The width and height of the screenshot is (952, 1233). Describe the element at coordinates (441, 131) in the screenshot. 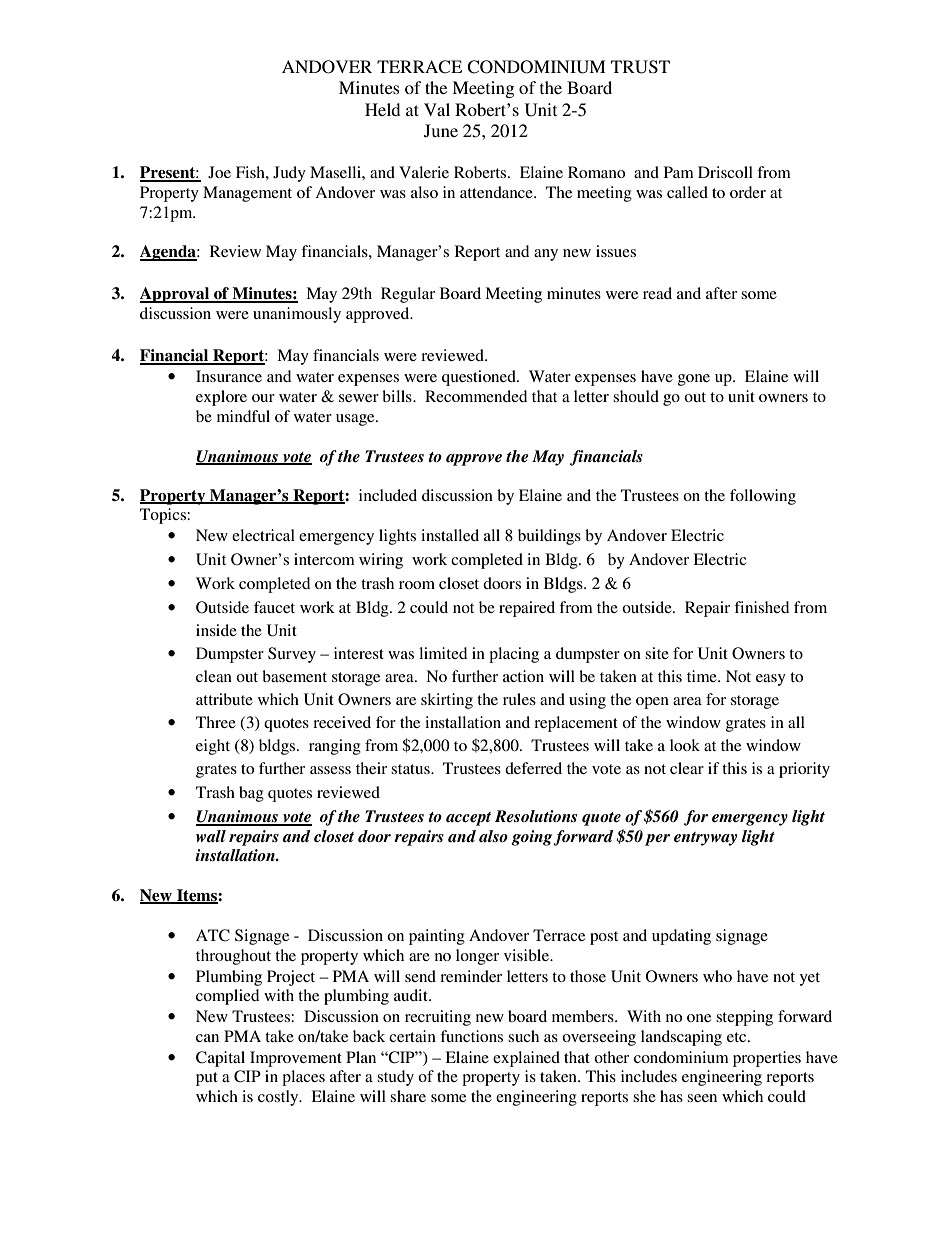

I see `June` at that location.
